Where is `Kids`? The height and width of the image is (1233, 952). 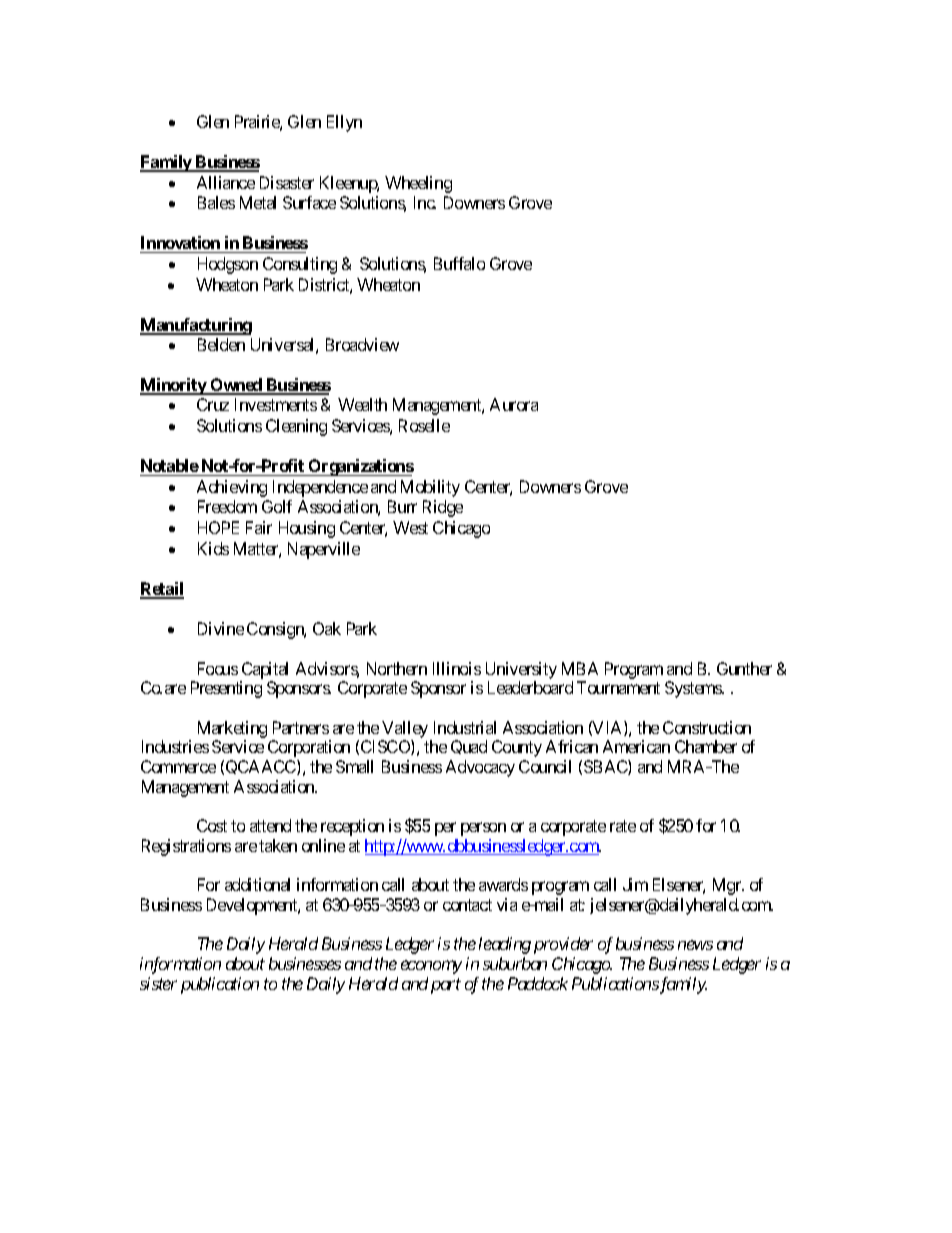 Kids is located at coordinates (213, 548).
